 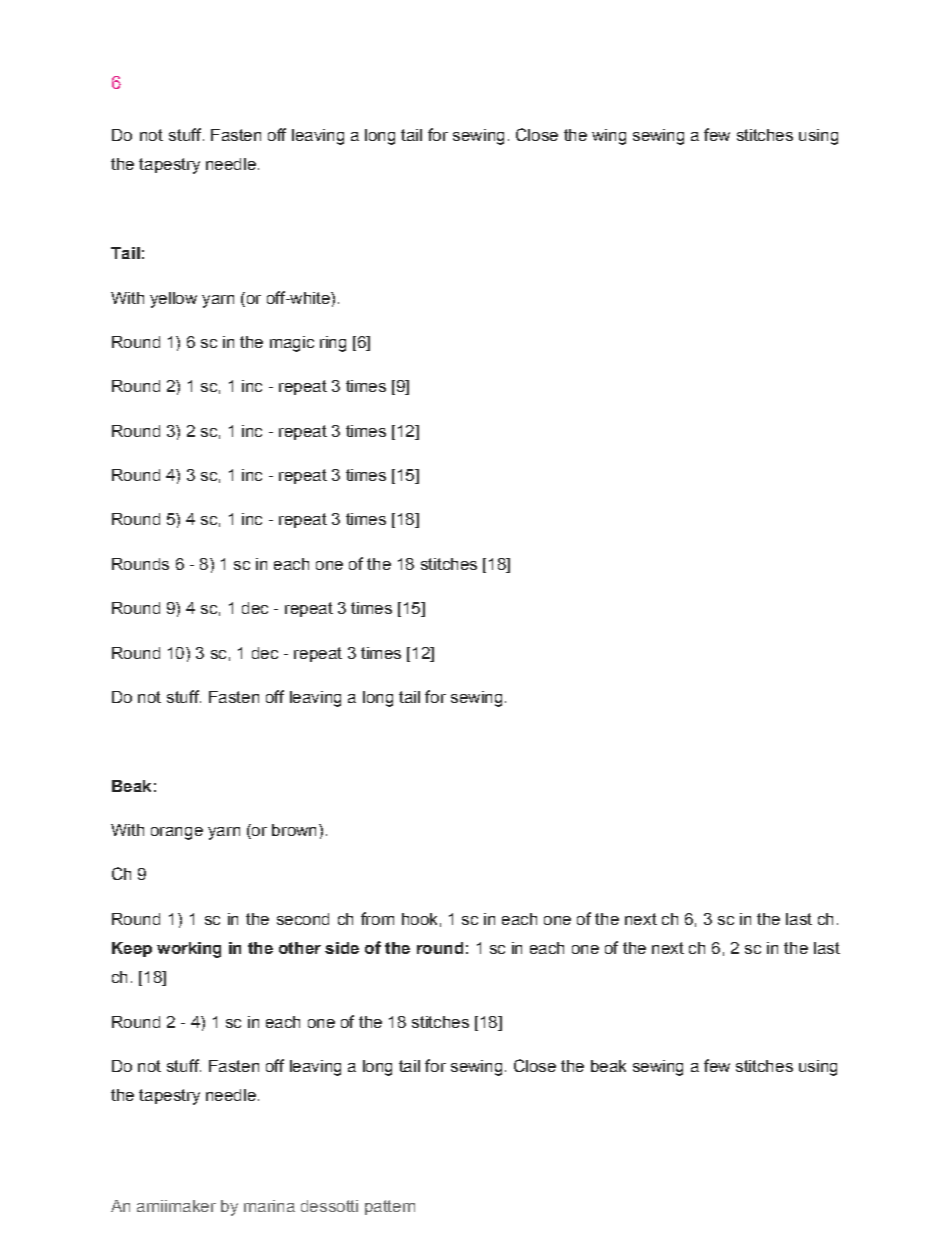 I want to click on ring, so click(x=333, y=344).
